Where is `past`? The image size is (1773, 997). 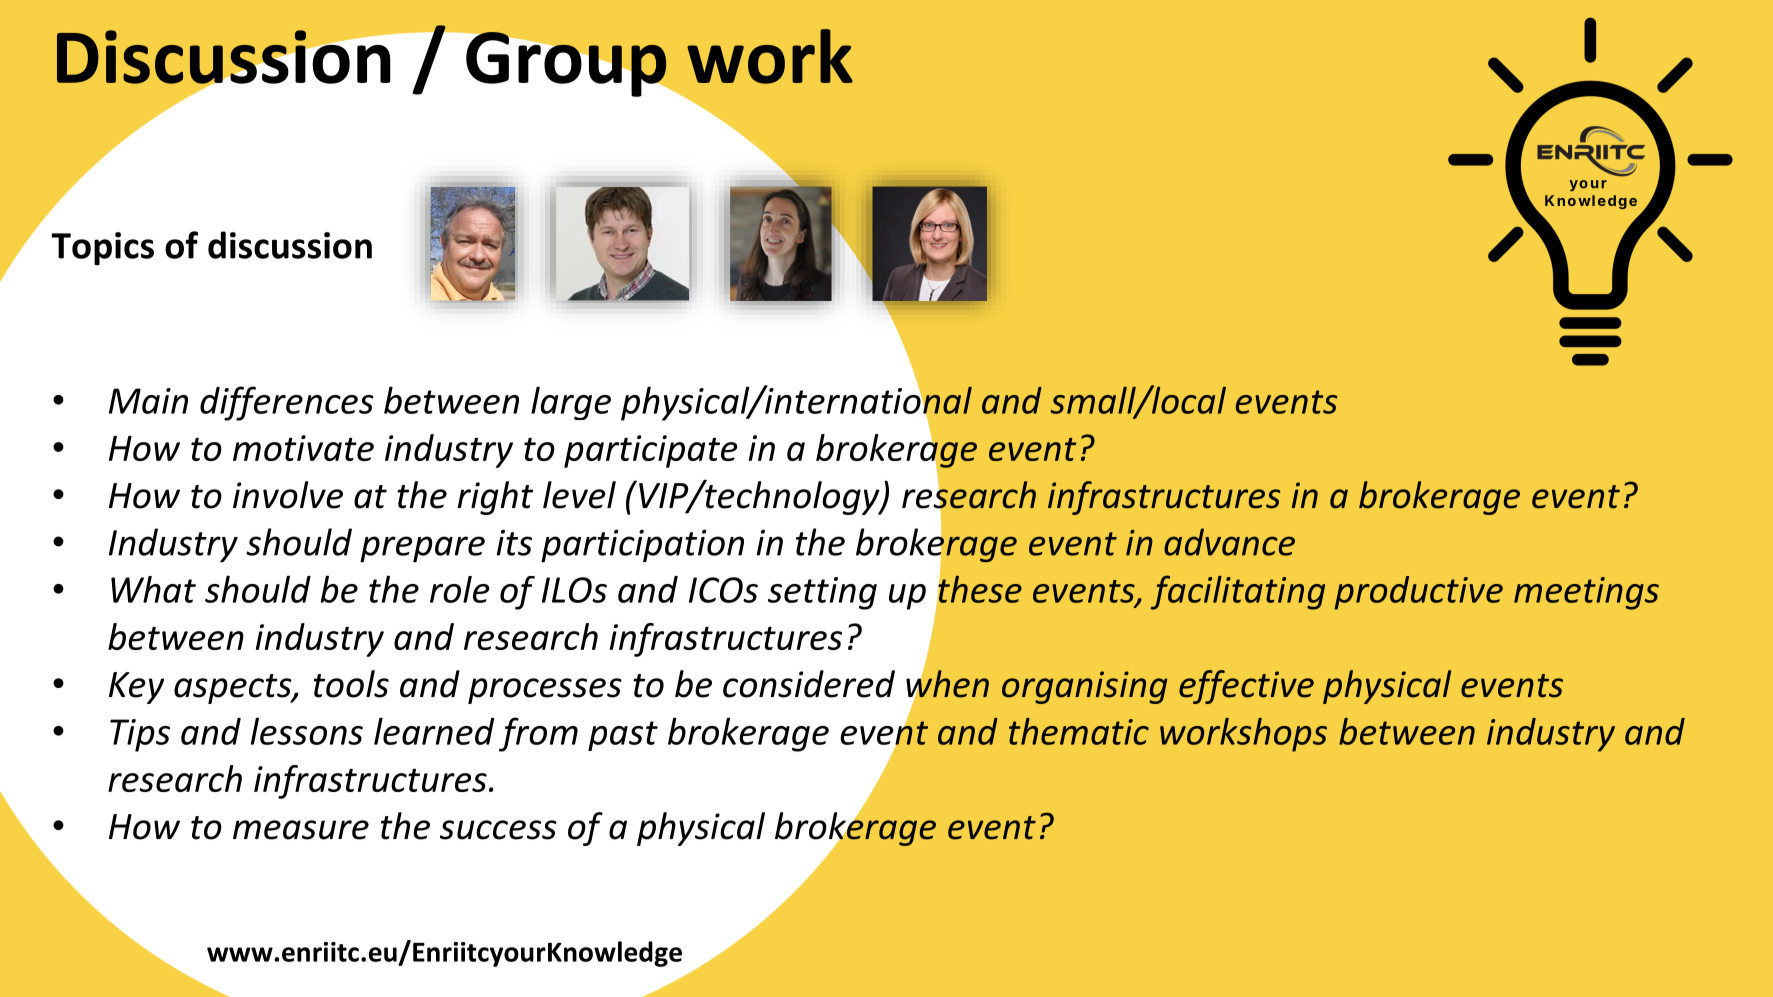
past is located at coordinates (623, 736).
